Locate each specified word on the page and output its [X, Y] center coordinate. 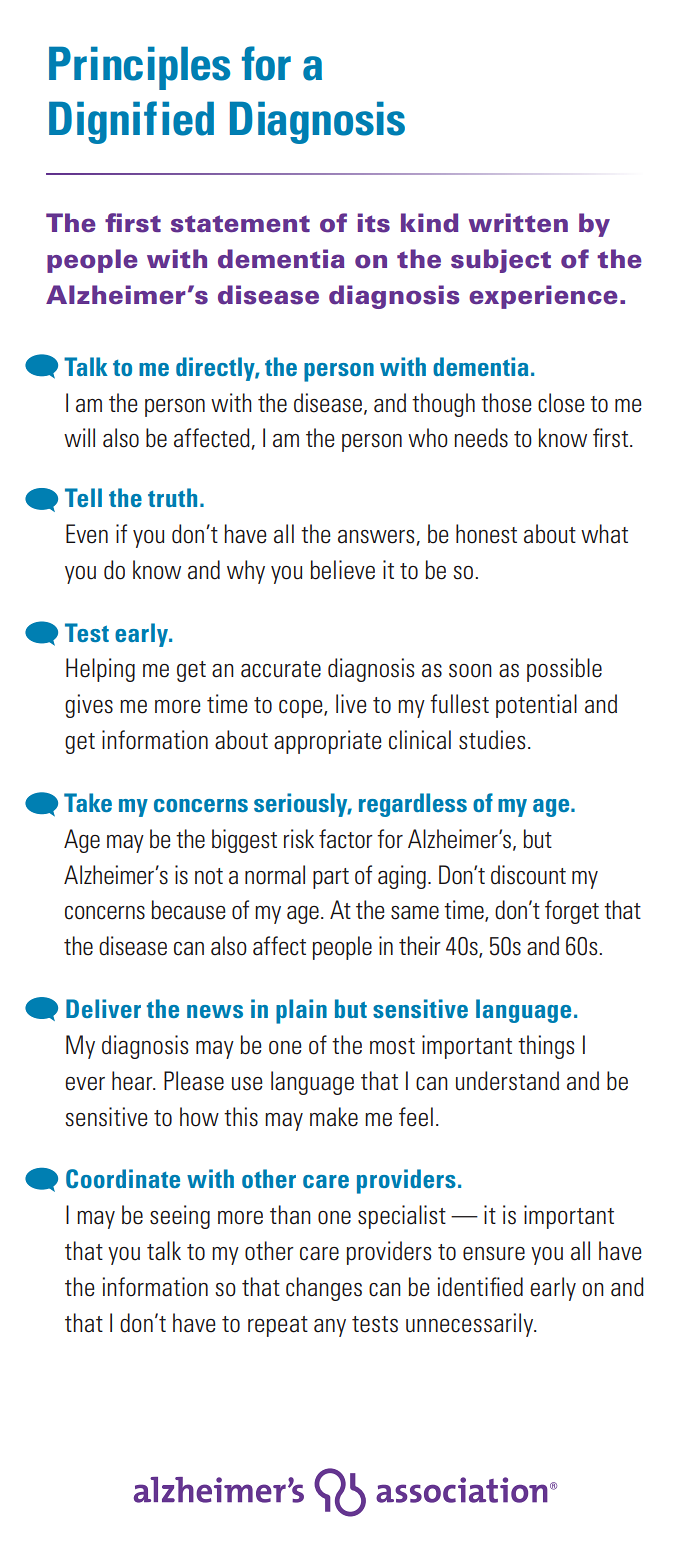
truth [172, 497]
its [374, 223]
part [331, 878]
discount [528, 875]
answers [376, 537]
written [518, 222]
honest [486, 534]
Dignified [131, 122]
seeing [180, 1217]
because [188, 910]
